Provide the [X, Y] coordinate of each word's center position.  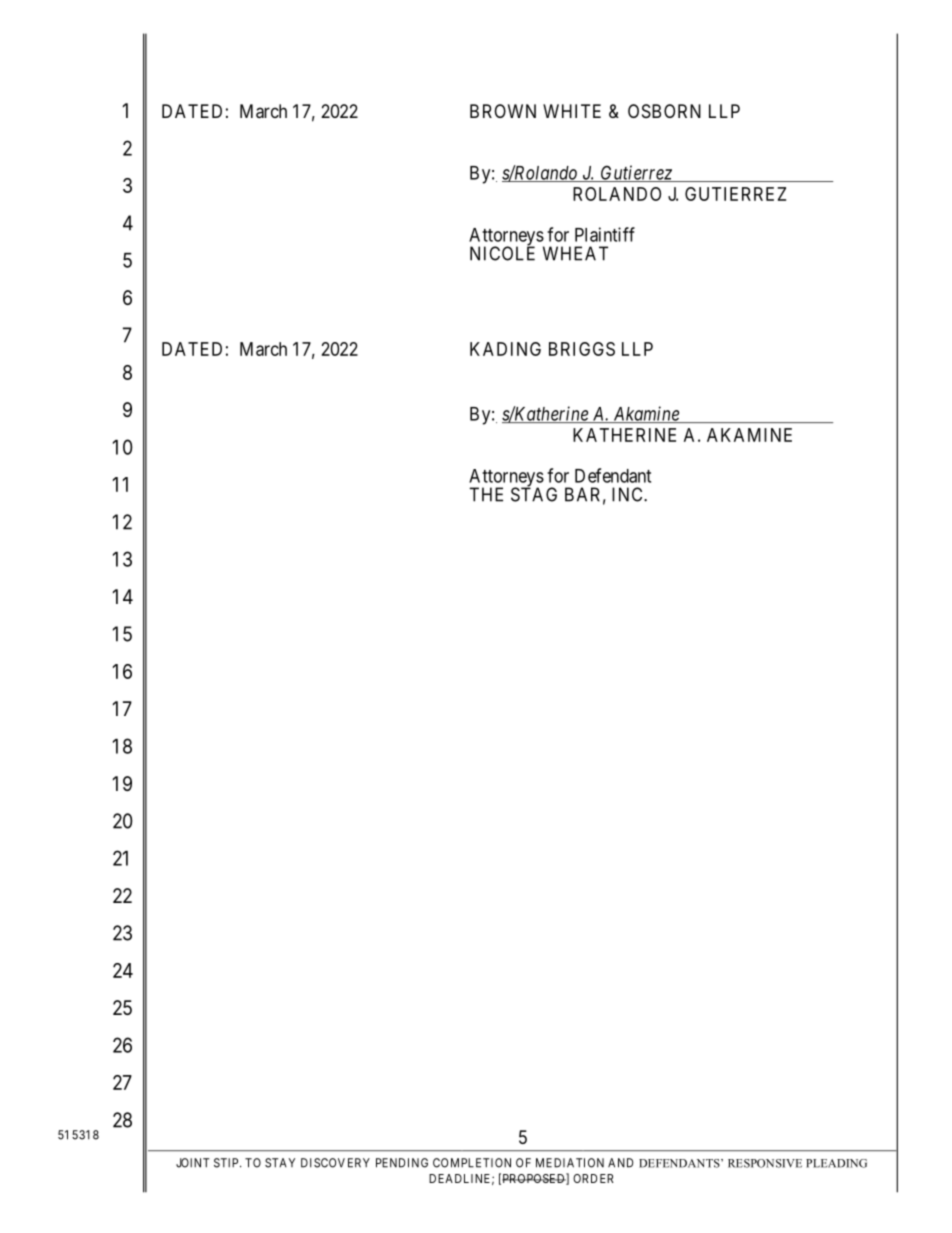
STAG [534, 494]
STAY [280, 1163]
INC [628, 494]
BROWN [503, 111]
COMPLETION [472, 1163]
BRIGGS [582, 349]
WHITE [572, 111]
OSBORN [664, 111]
